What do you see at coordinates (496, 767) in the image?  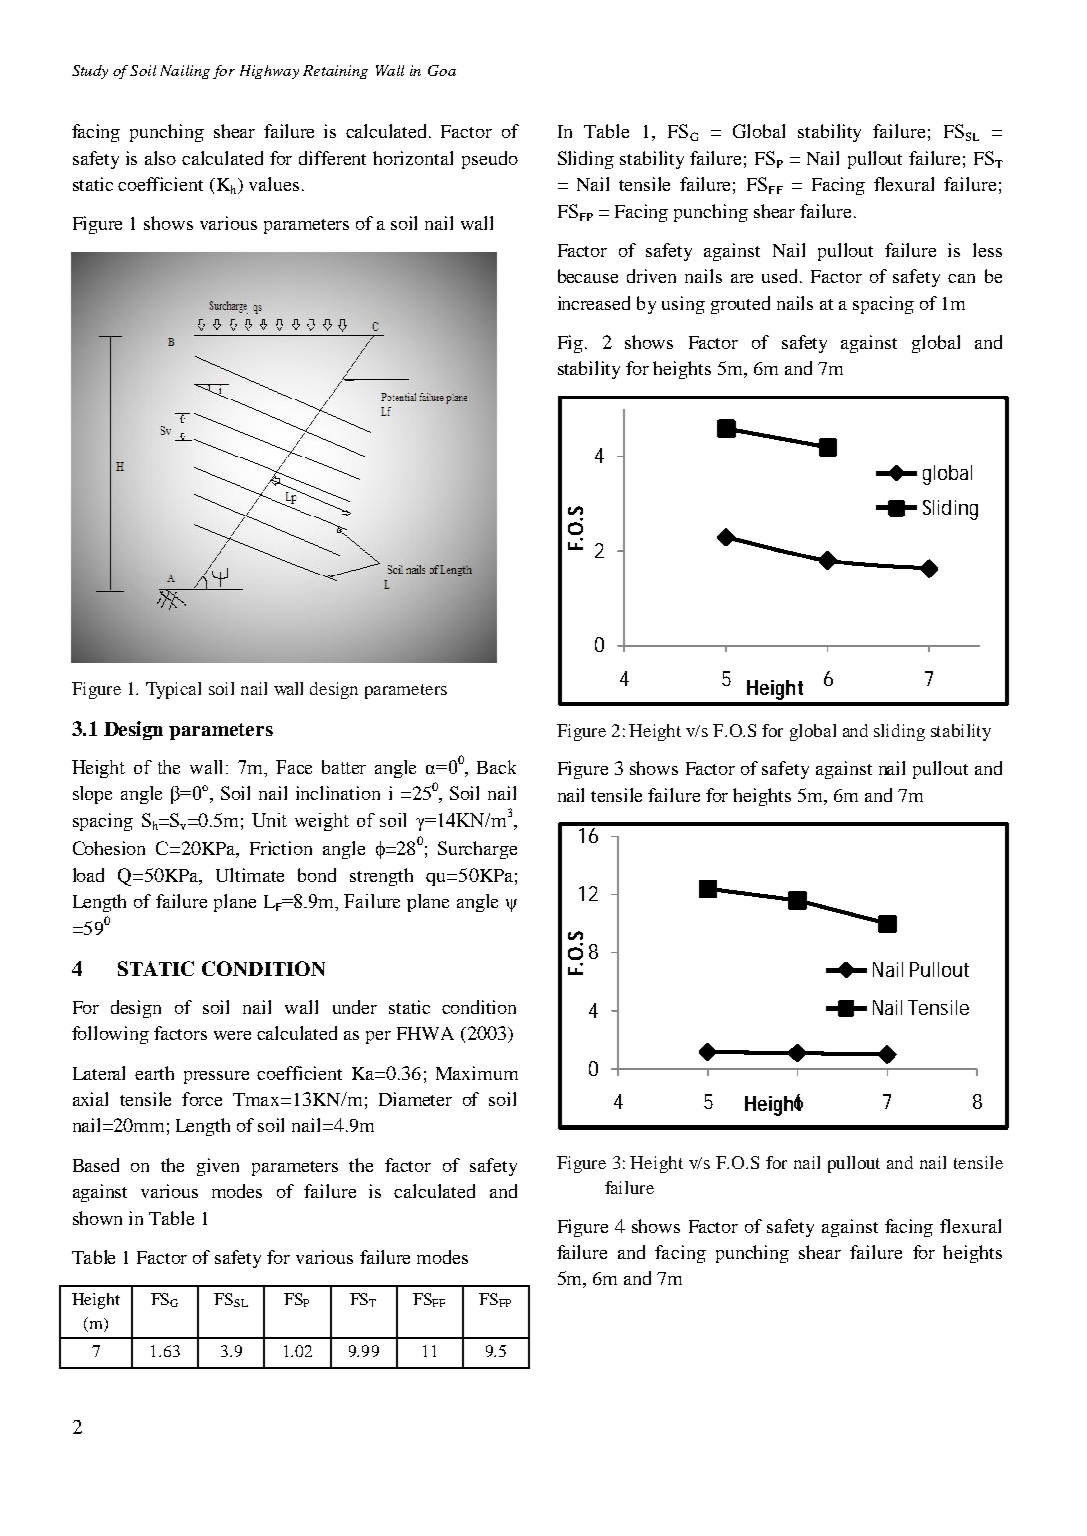 I see `Back` at bounding box center [496, 767].
